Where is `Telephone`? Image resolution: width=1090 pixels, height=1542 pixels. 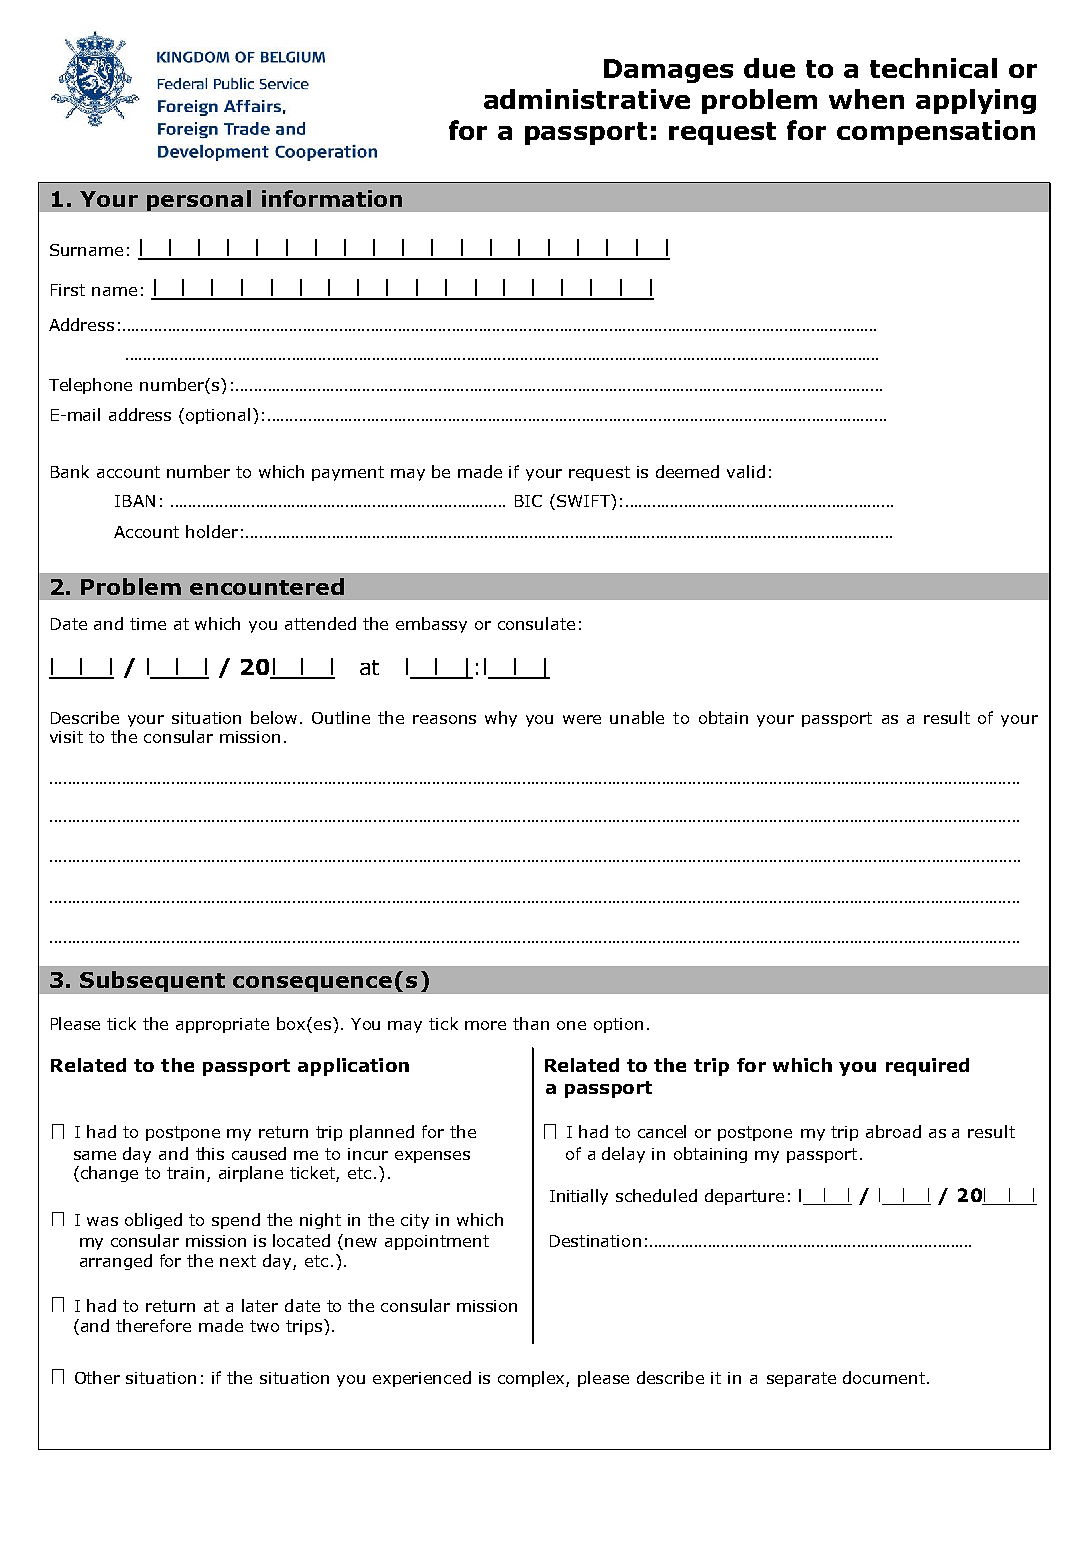
Telephone is located at coordinates (90, 386).
